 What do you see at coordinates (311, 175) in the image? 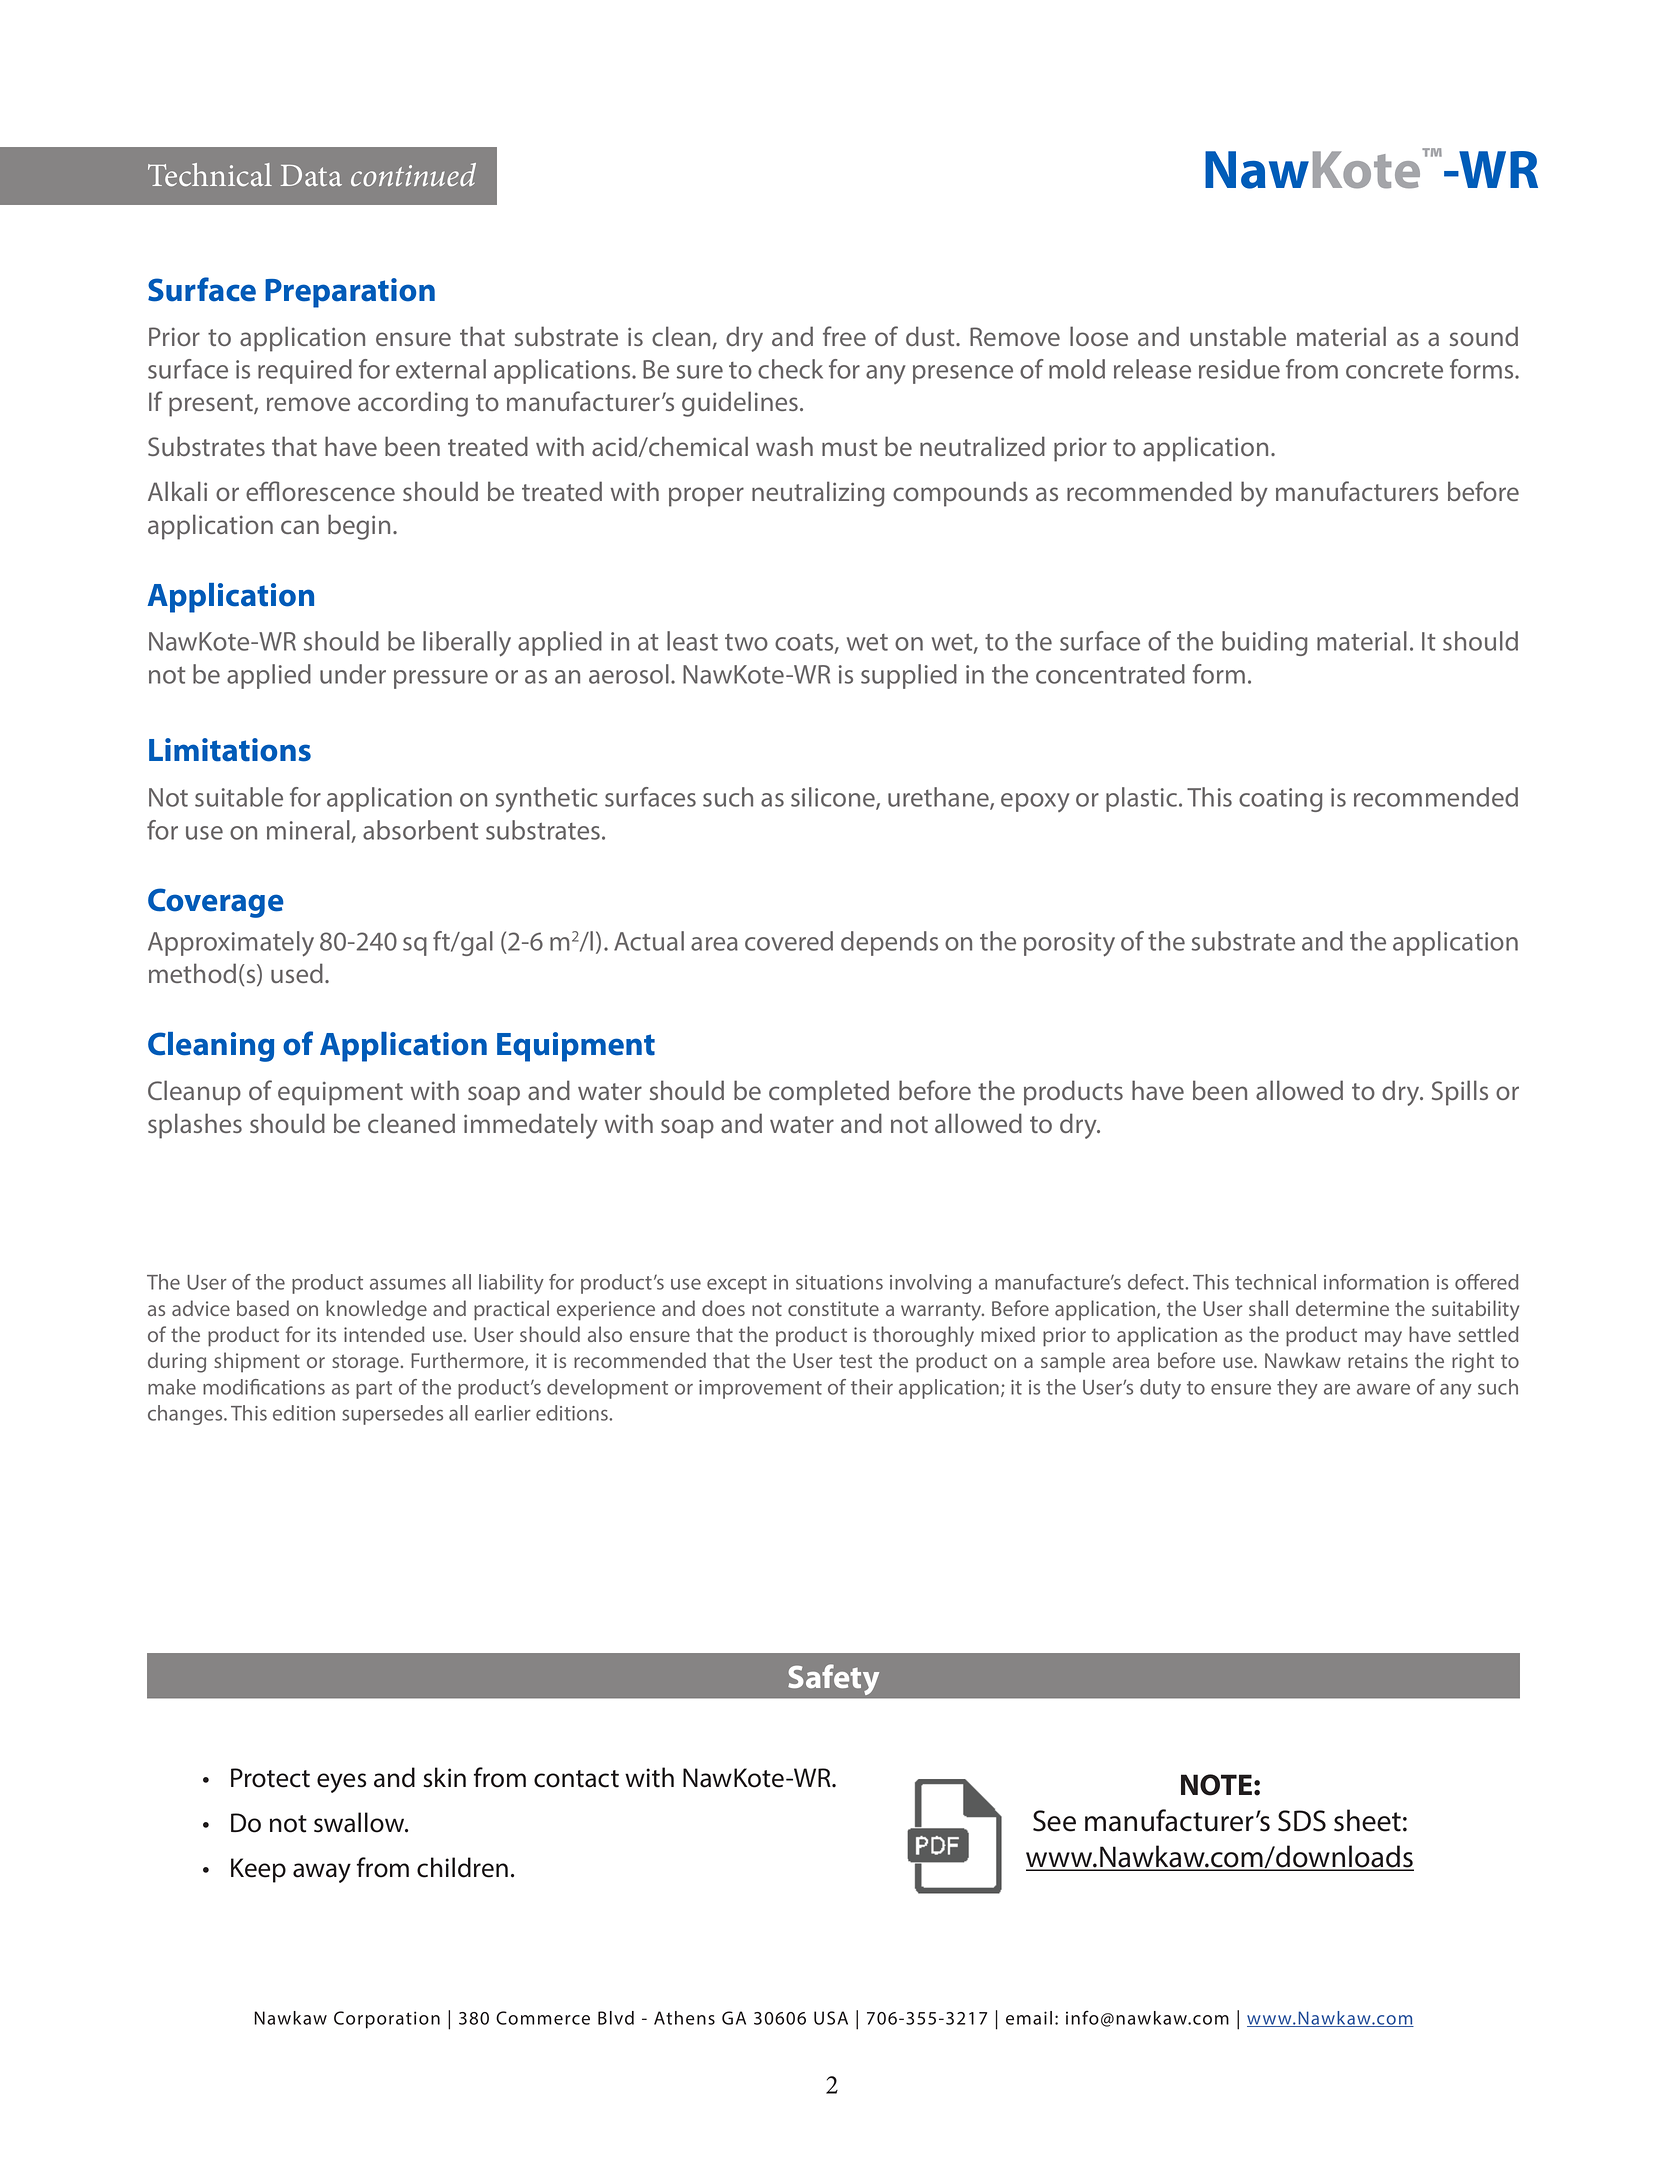
I see `Data` at bounding box center [311, 175].
